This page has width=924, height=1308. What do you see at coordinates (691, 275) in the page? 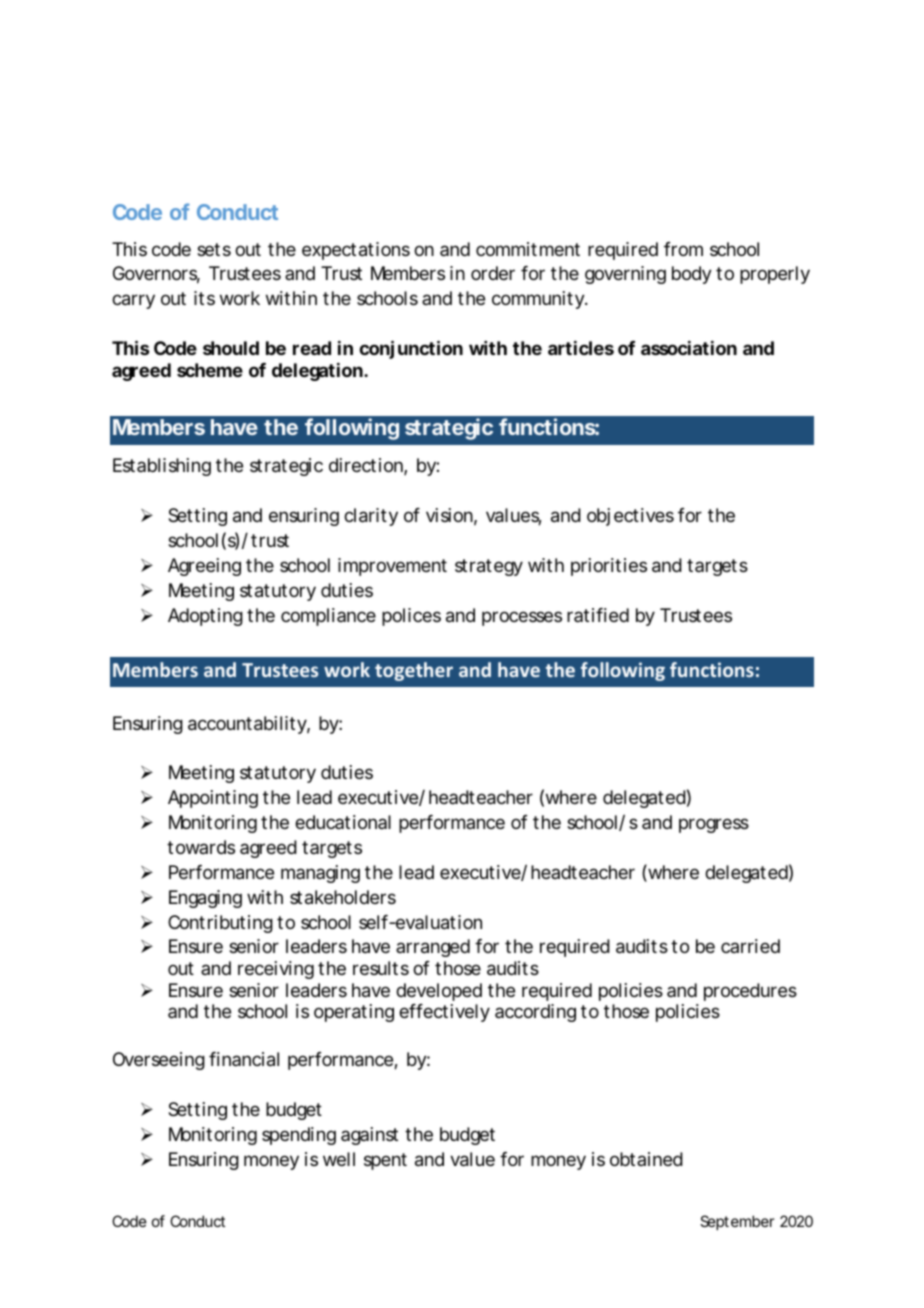
I see `body` at bounding box center [691, 275].
